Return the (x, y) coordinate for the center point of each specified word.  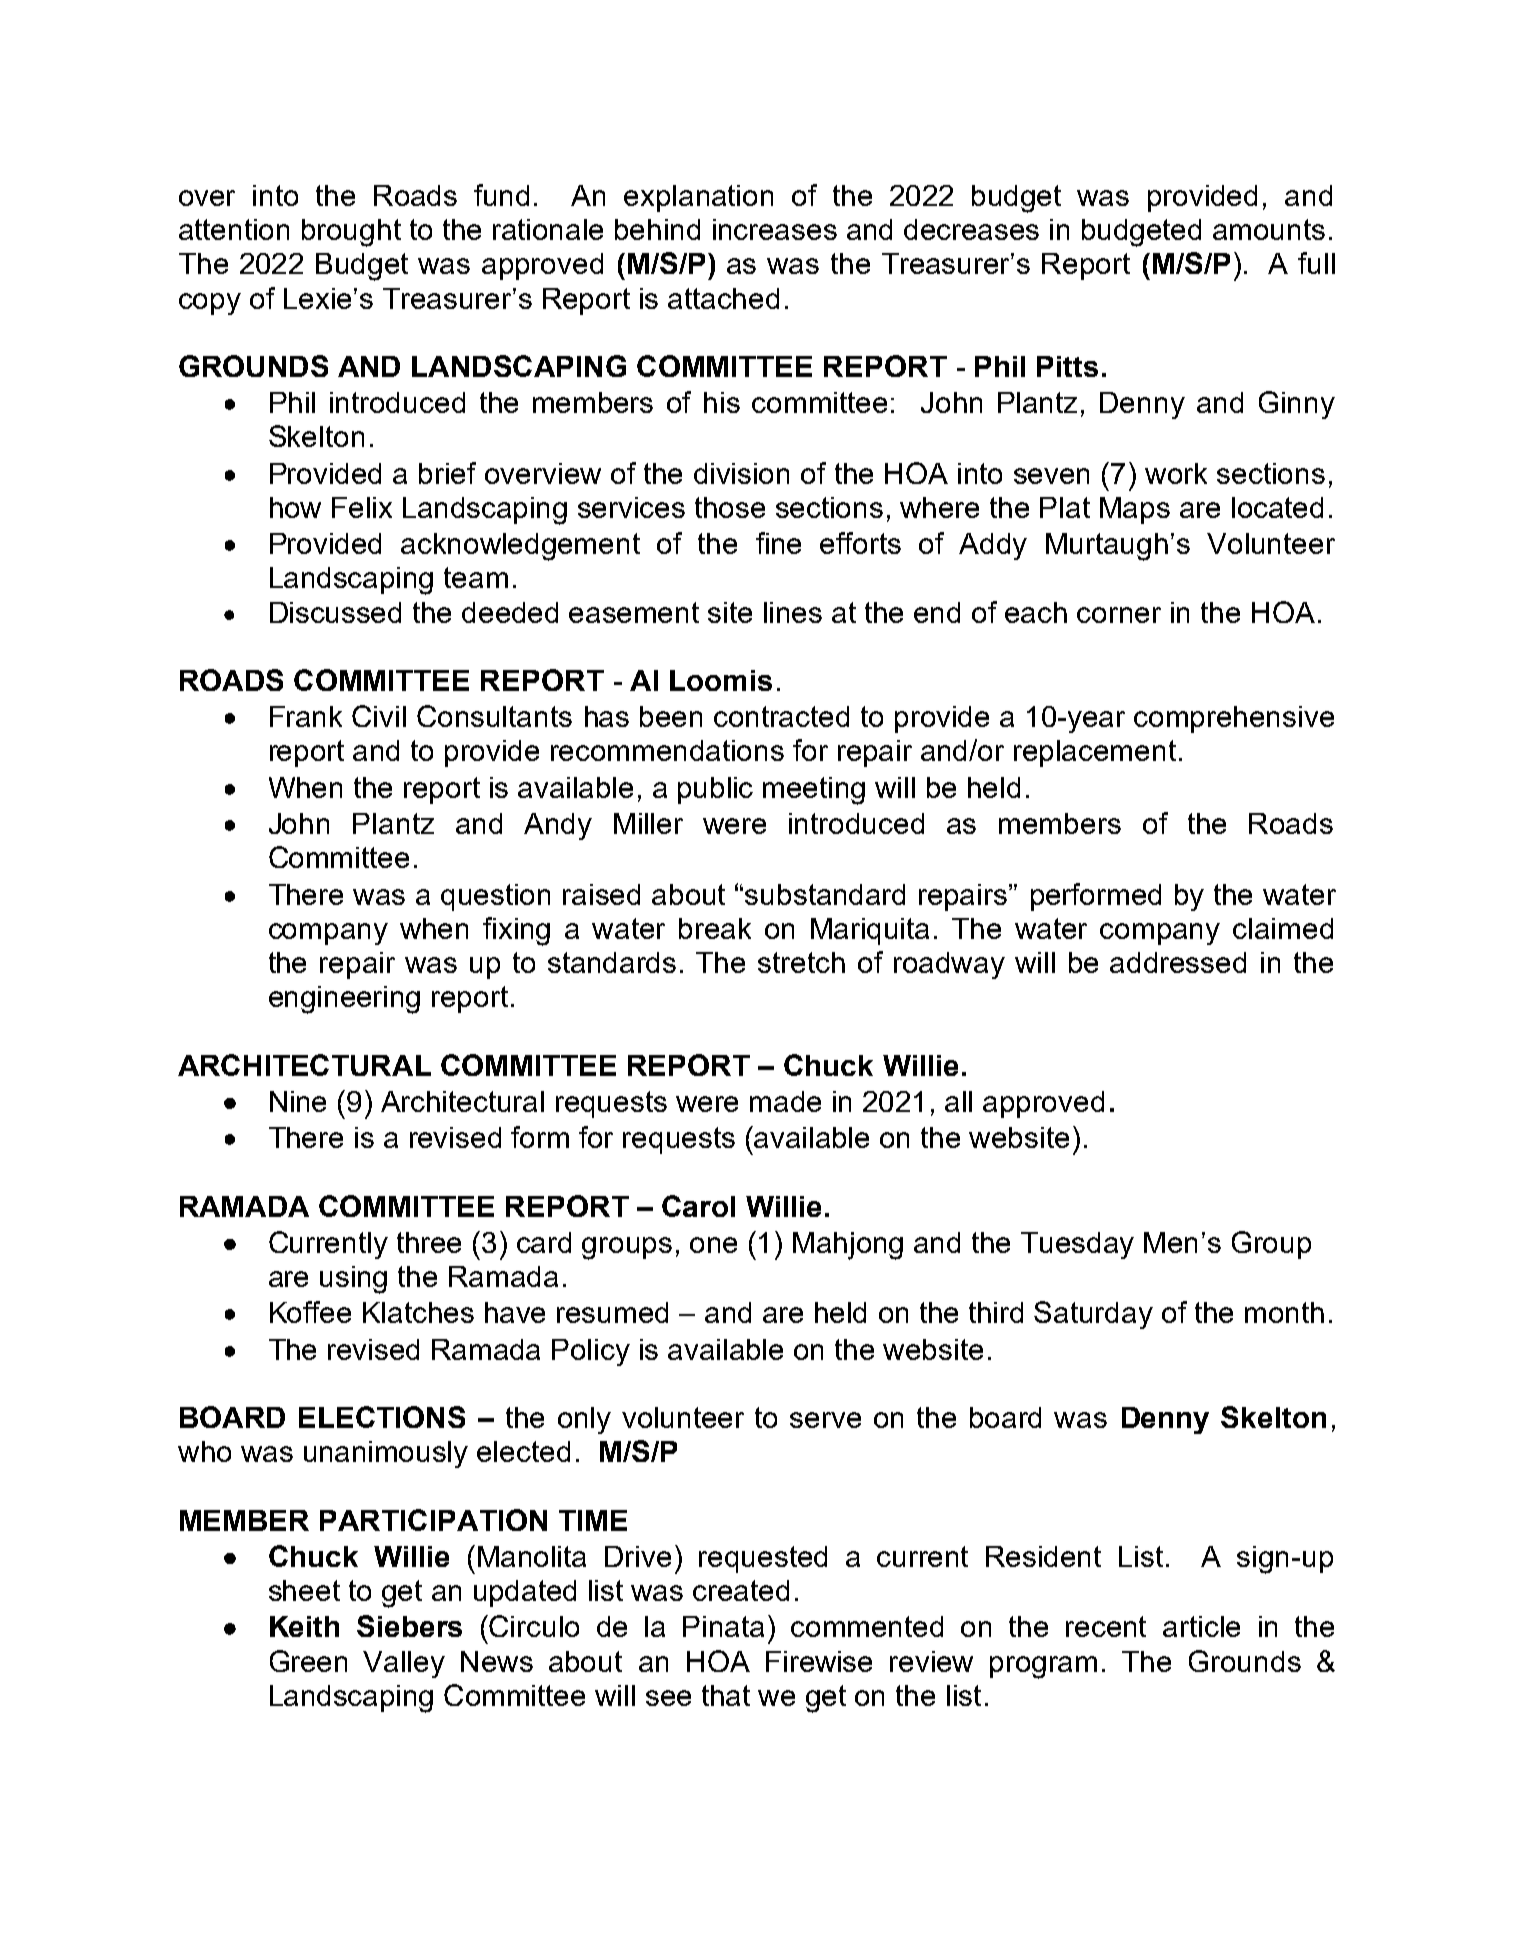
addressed (1178, 962)
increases (775, 229)
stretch (801, 962)
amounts (1269, 229)
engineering (344, 1000)
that (726, 1695)
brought (351, 233)
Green (308, 1661)
